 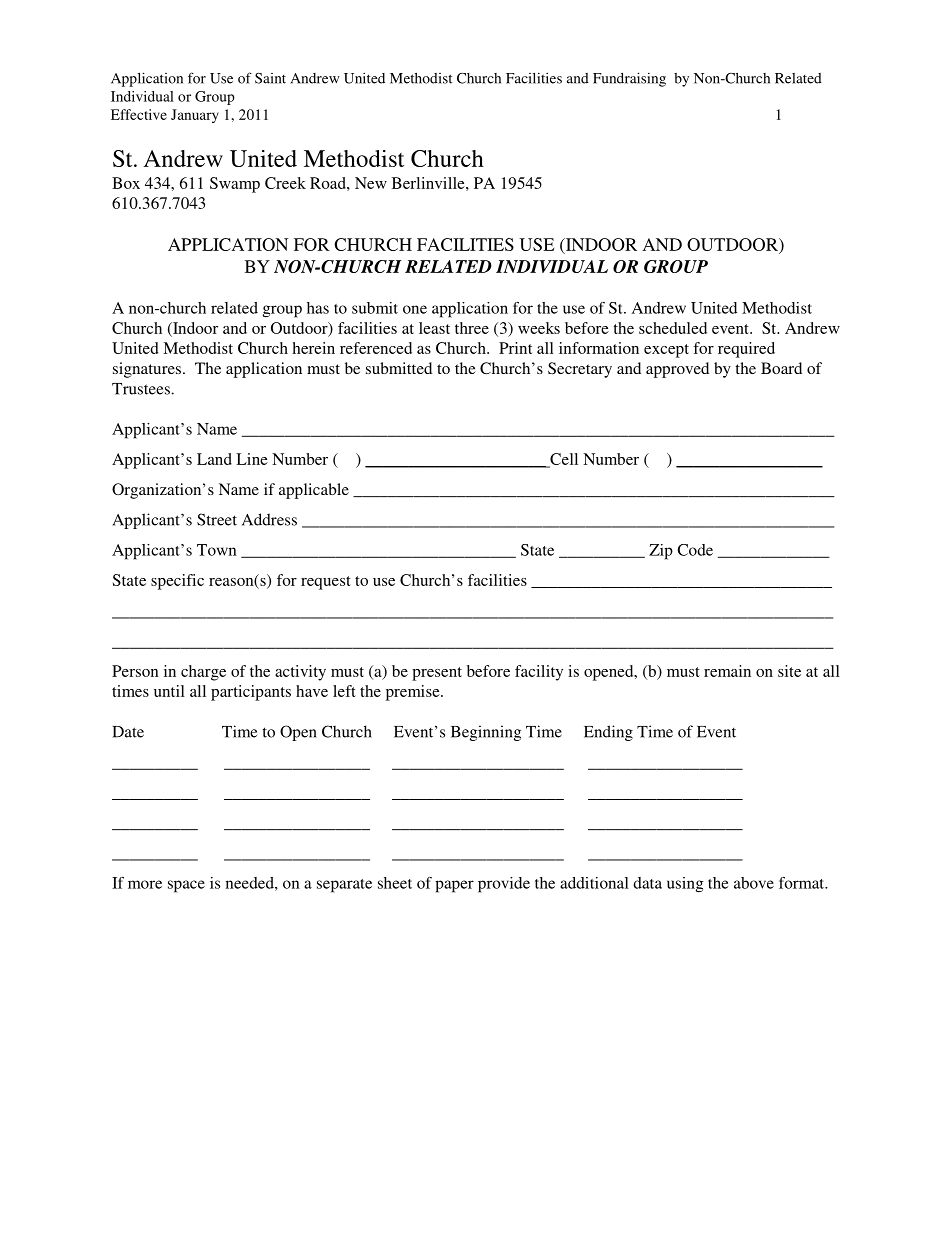 I want to click on New, so click(x=371, y=183).
